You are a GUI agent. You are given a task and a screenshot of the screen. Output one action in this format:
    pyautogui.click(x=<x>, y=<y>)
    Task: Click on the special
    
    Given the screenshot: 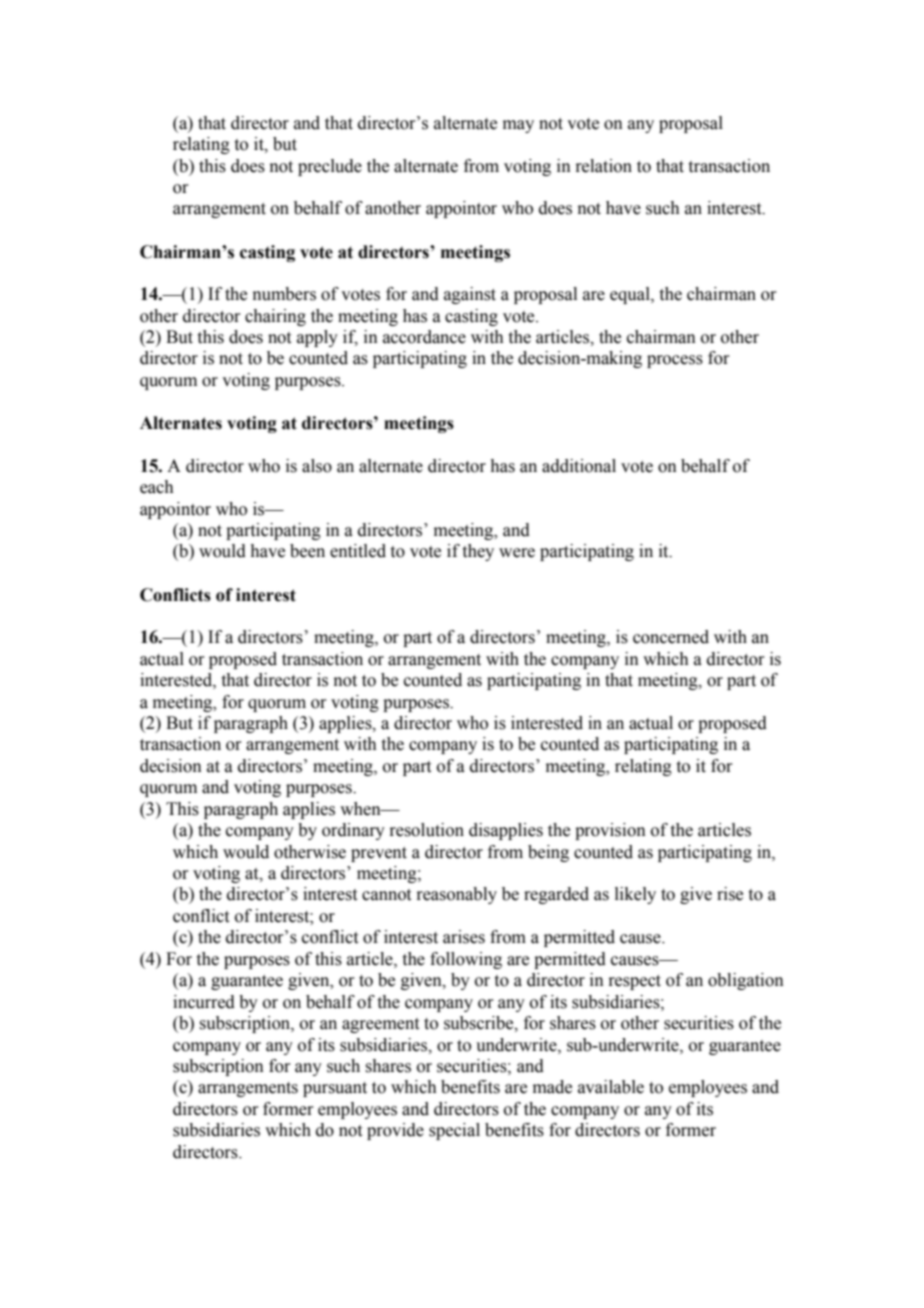 What is the action you would take?
    pyautogui.click(x=454, y=1131)
